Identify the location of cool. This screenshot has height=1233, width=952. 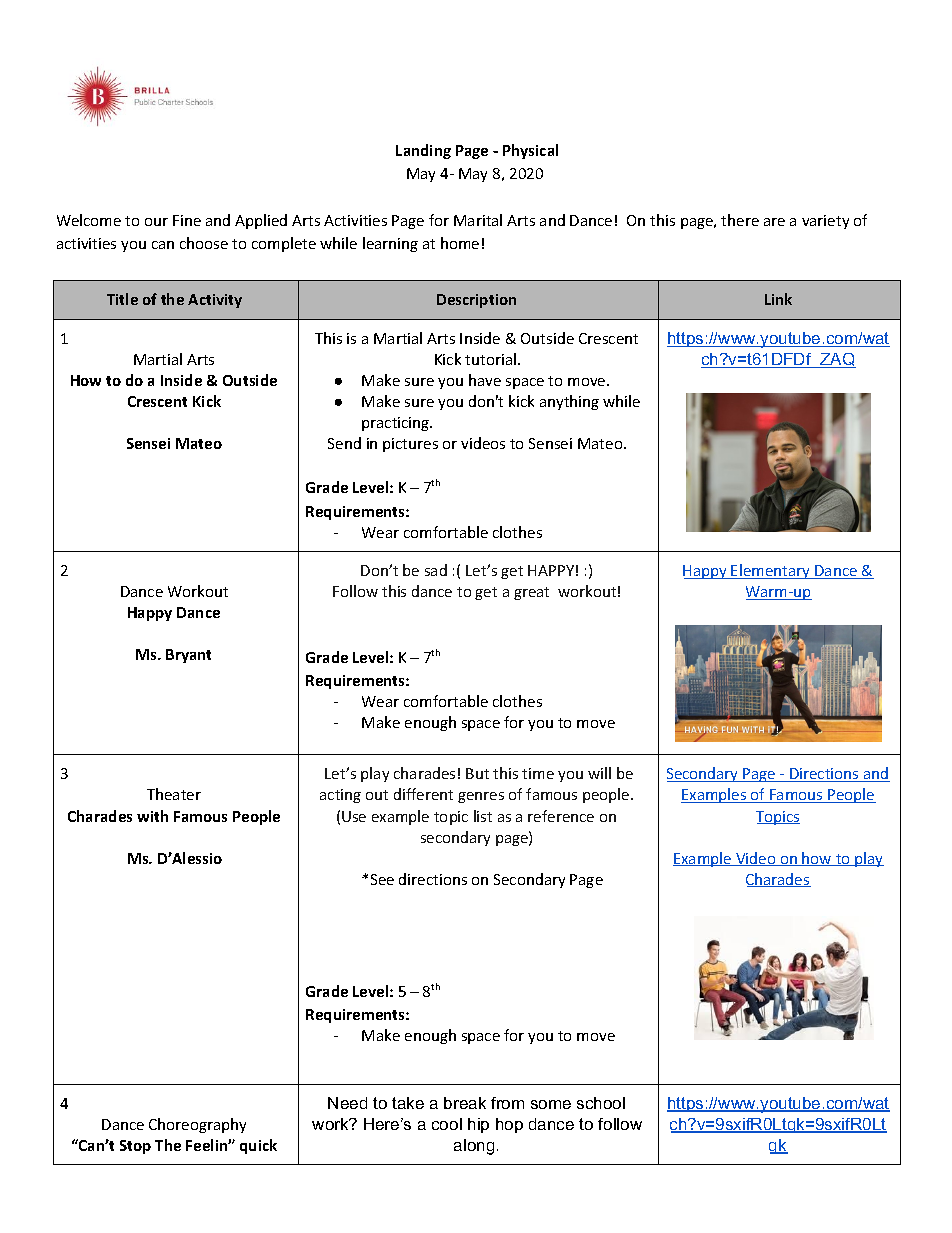
(447, 1124).
